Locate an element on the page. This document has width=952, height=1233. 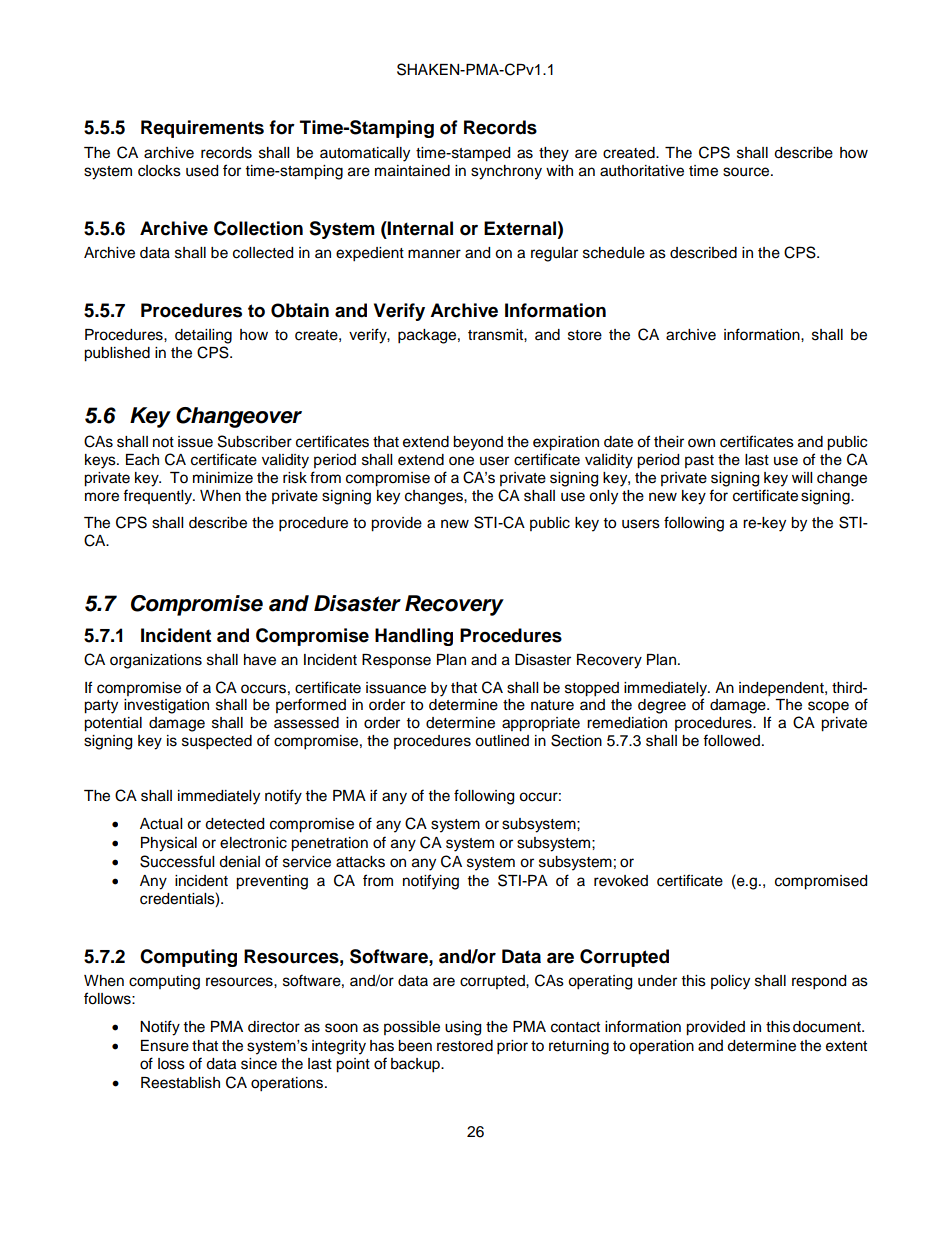
own is located at coordinates (701, 443).
